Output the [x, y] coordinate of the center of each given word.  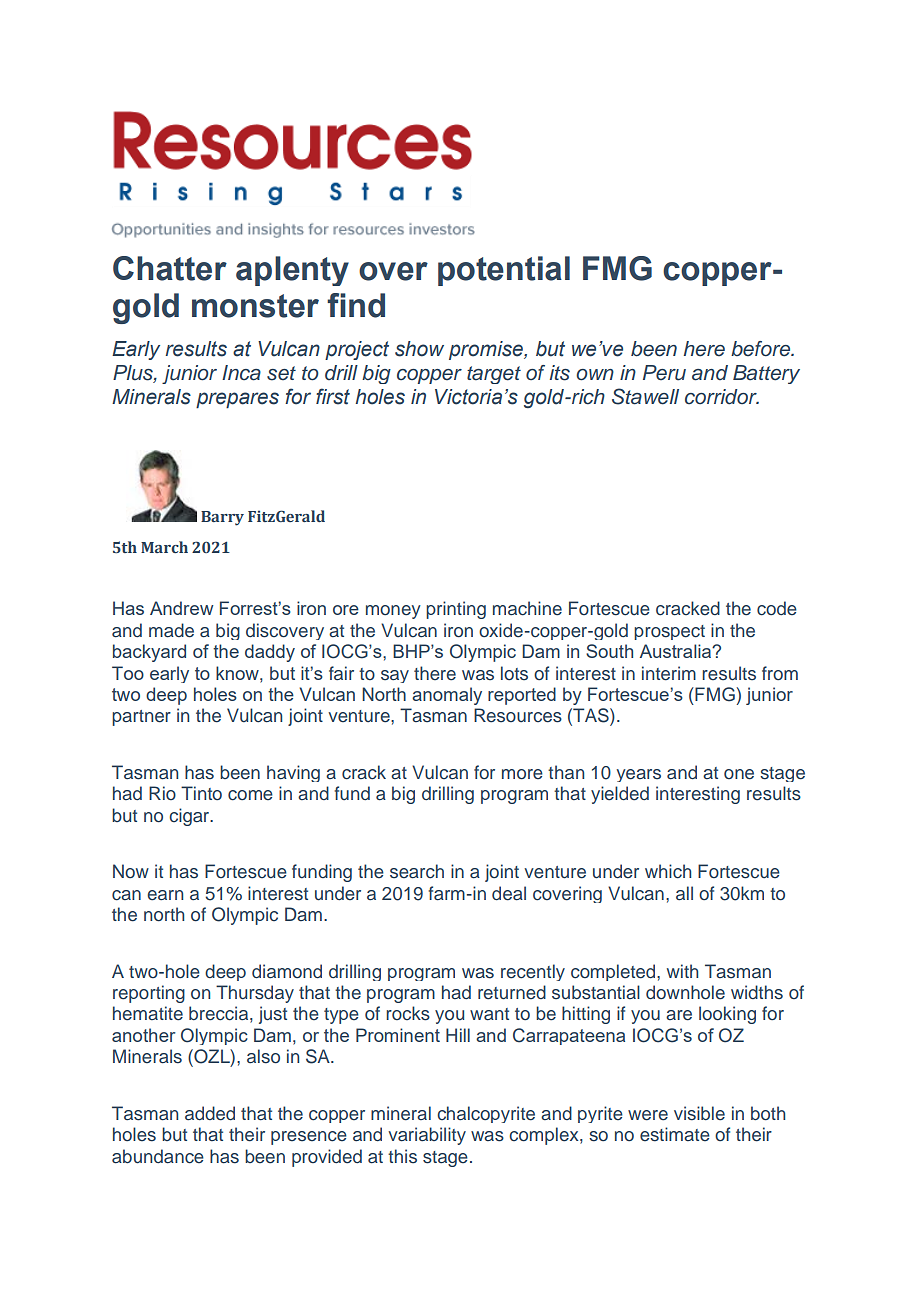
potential [504, 271]
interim [669, 673]
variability [427, 1136]
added [210, 1113]
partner [141, 718]
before [762, 349]
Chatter [170, 268]
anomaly [447, 696]
